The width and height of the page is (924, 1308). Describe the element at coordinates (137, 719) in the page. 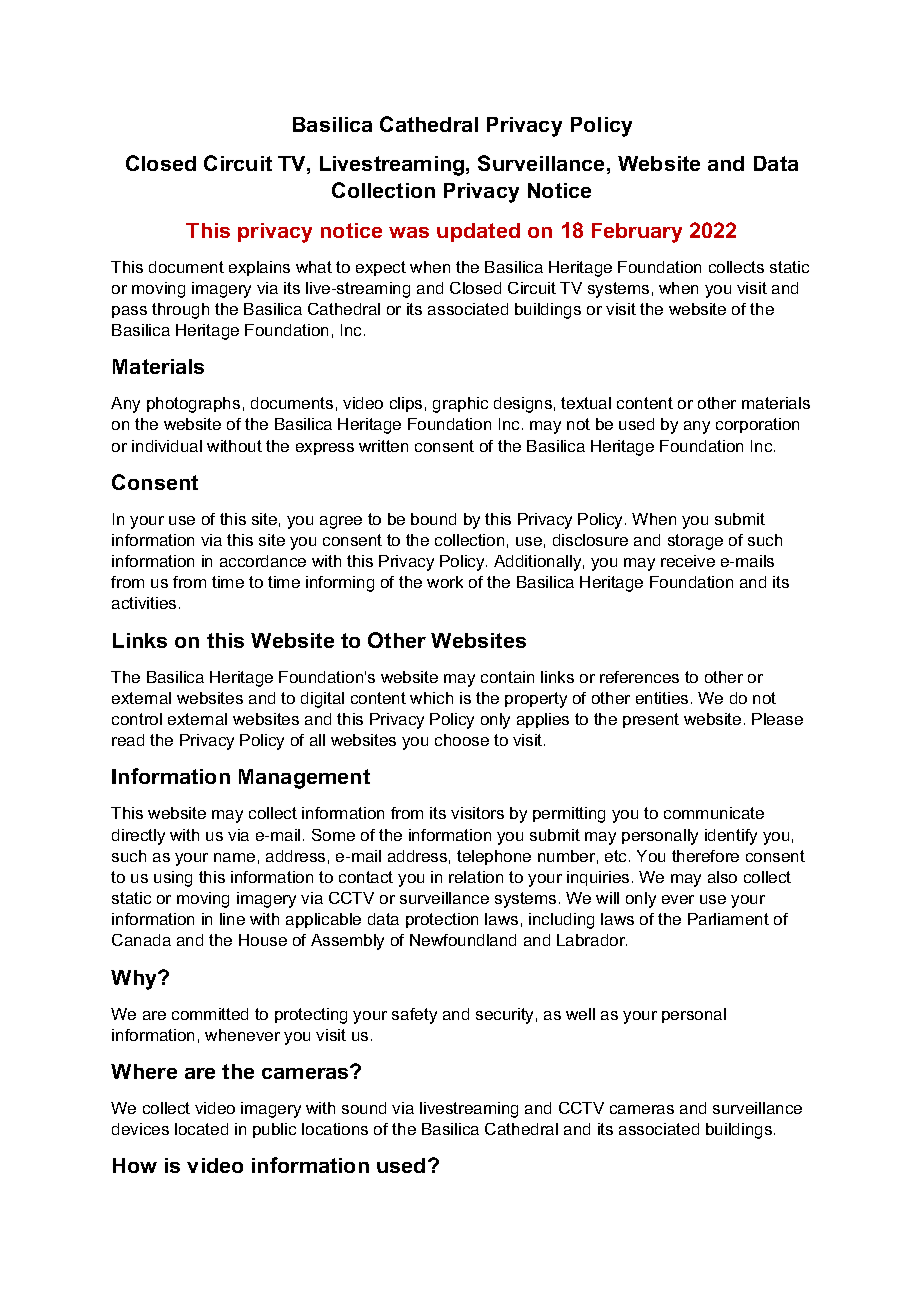

I see `control` at that location.
